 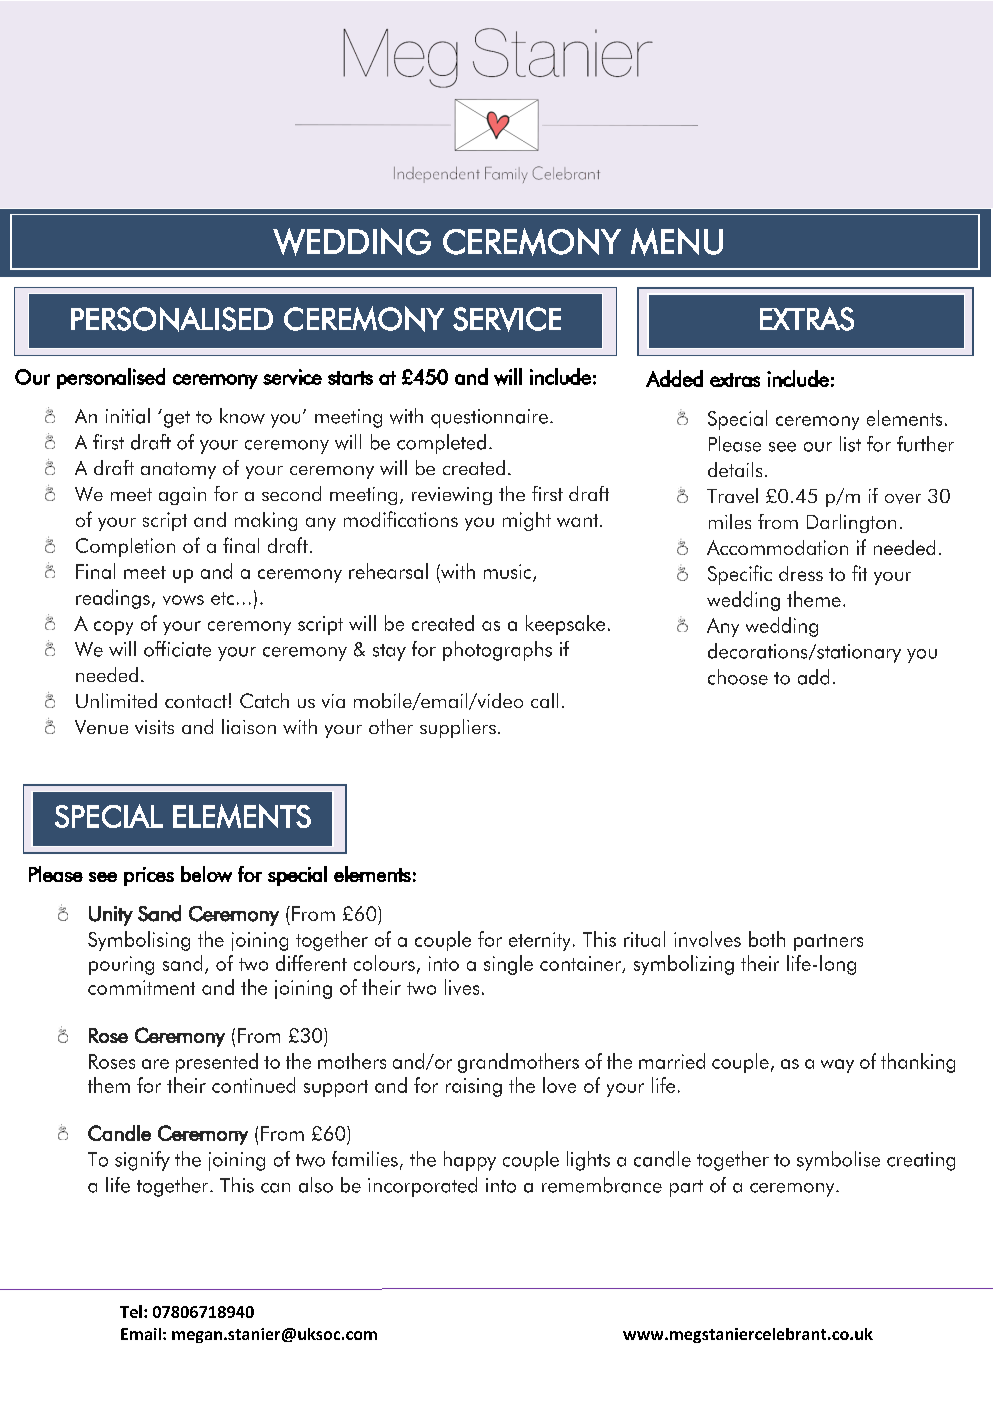 I want to click on might, so click(x=527, y=521).
